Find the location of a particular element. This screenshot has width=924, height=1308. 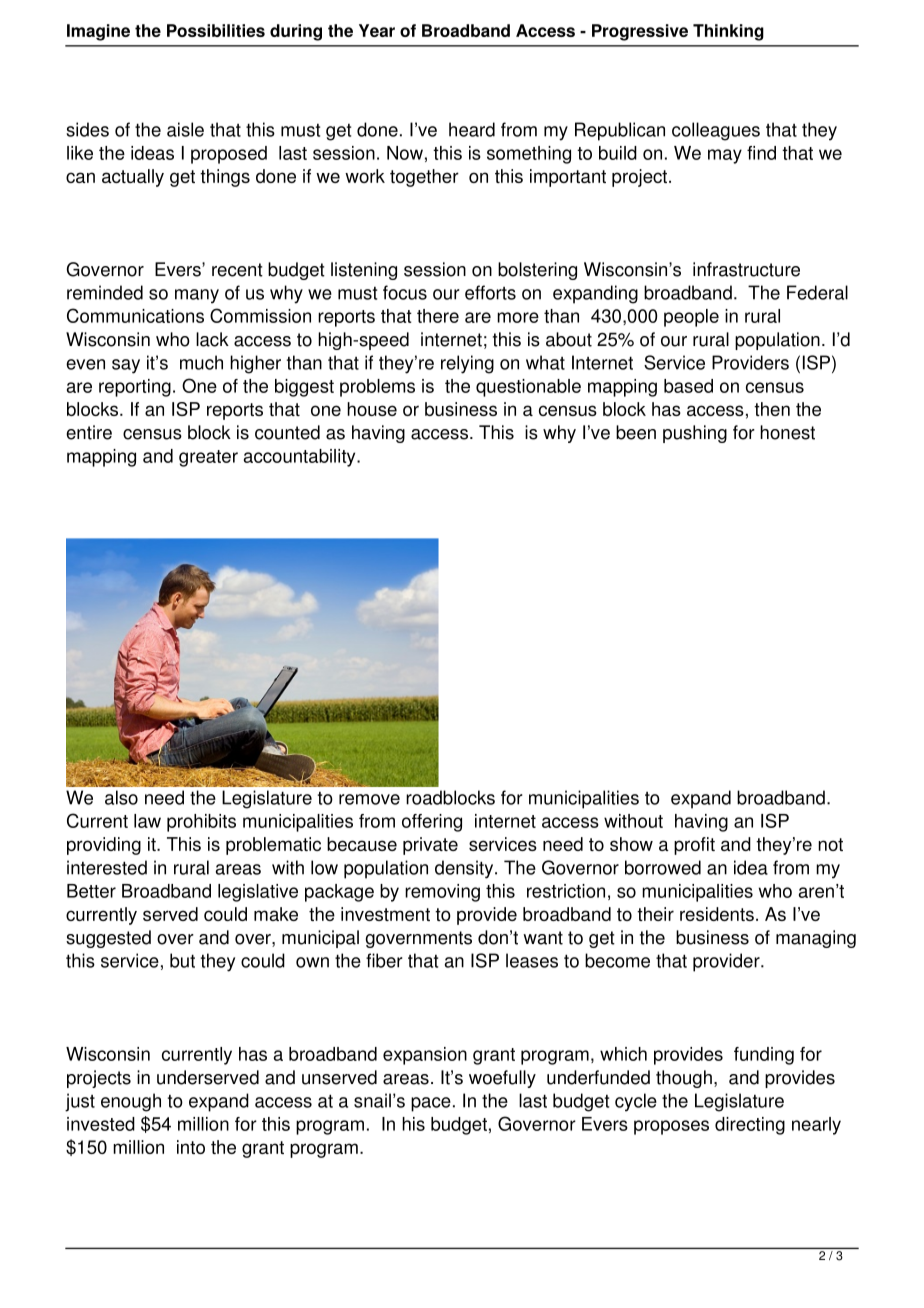

enough is located at coordinates (131, 1102).
